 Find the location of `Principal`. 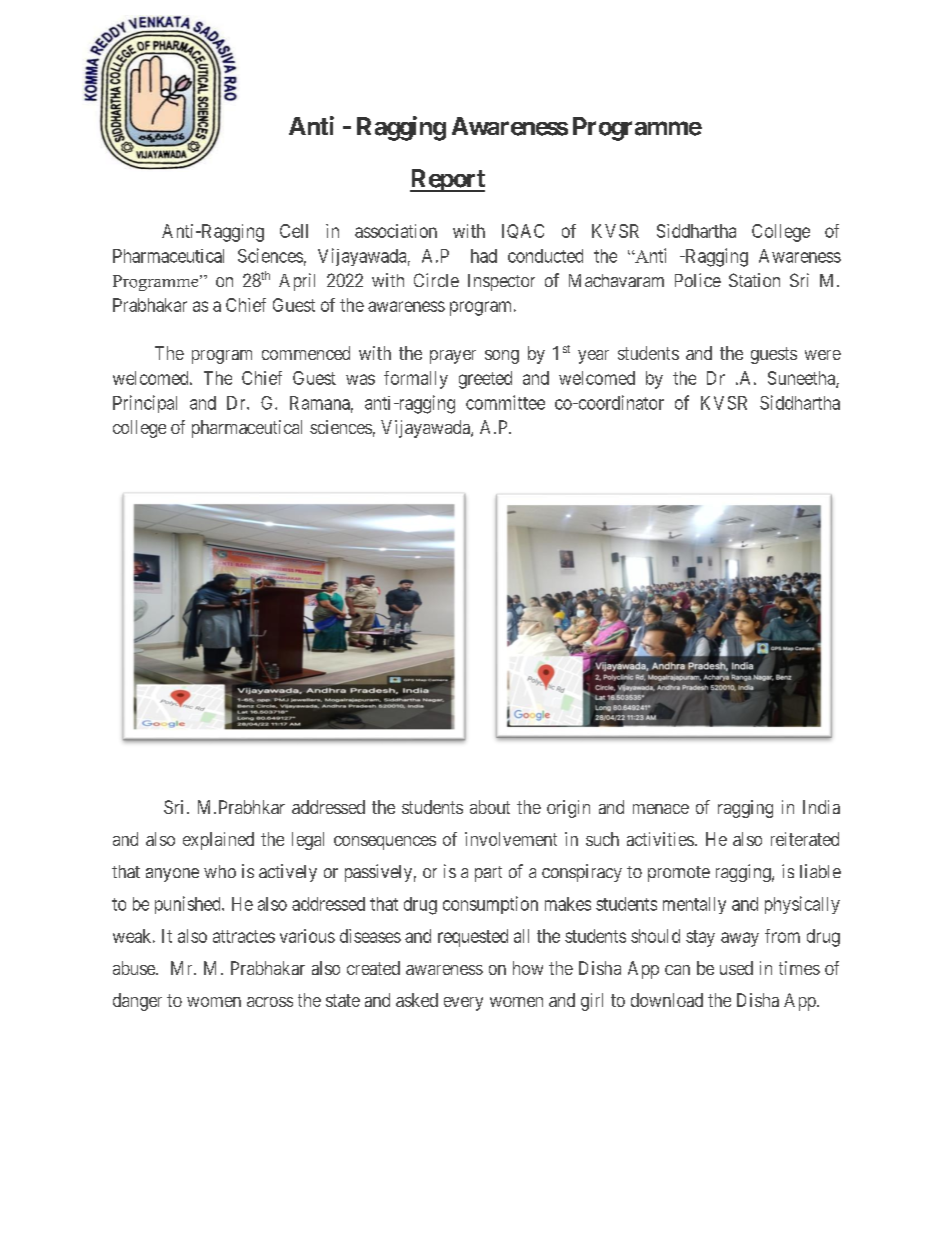

Principal is located at coordinates (145, 404).
